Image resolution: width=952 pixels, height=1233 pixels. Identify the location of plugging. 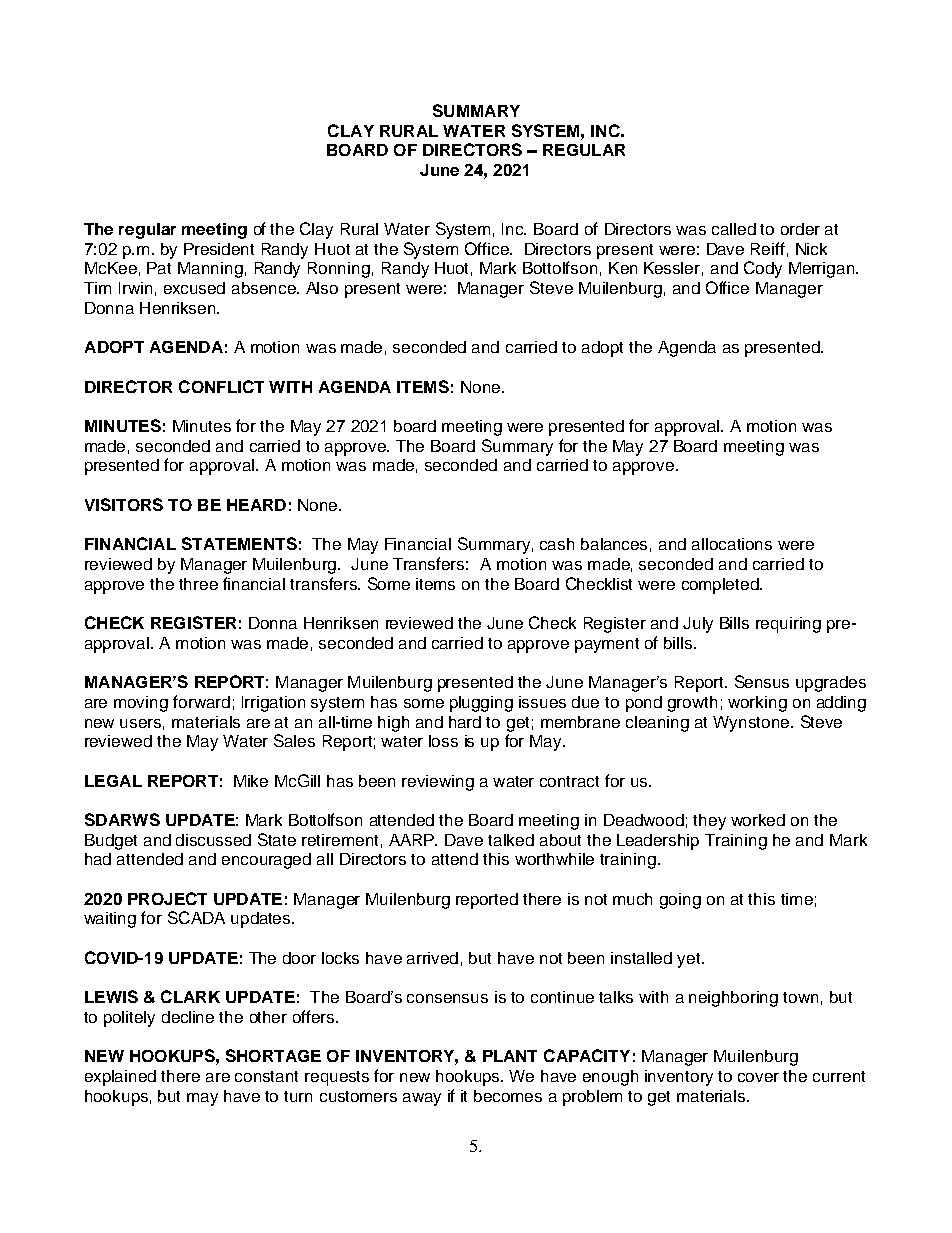
(481, 704).
